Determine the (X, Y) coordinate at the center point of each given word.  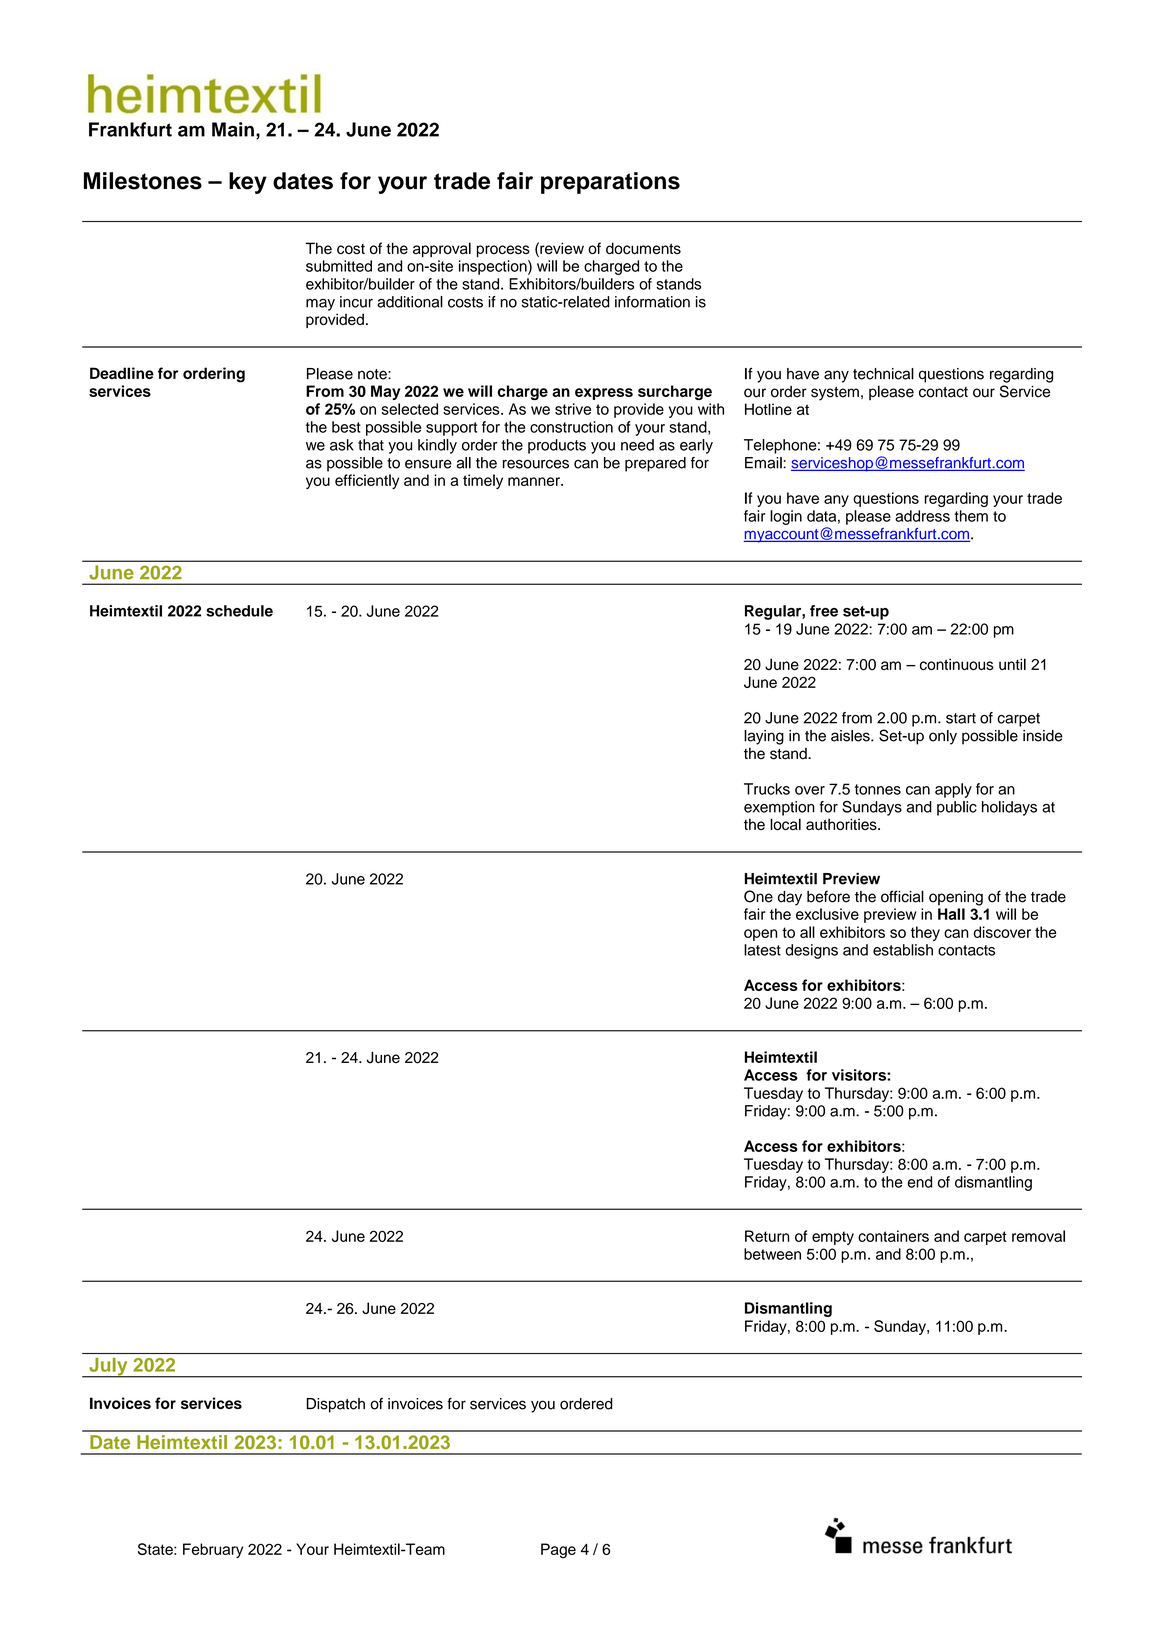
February (213, 1550)
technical (883, 374)
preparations (610, 183)
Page (558, 1551)
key (248, 183)
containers (893, 1236)
